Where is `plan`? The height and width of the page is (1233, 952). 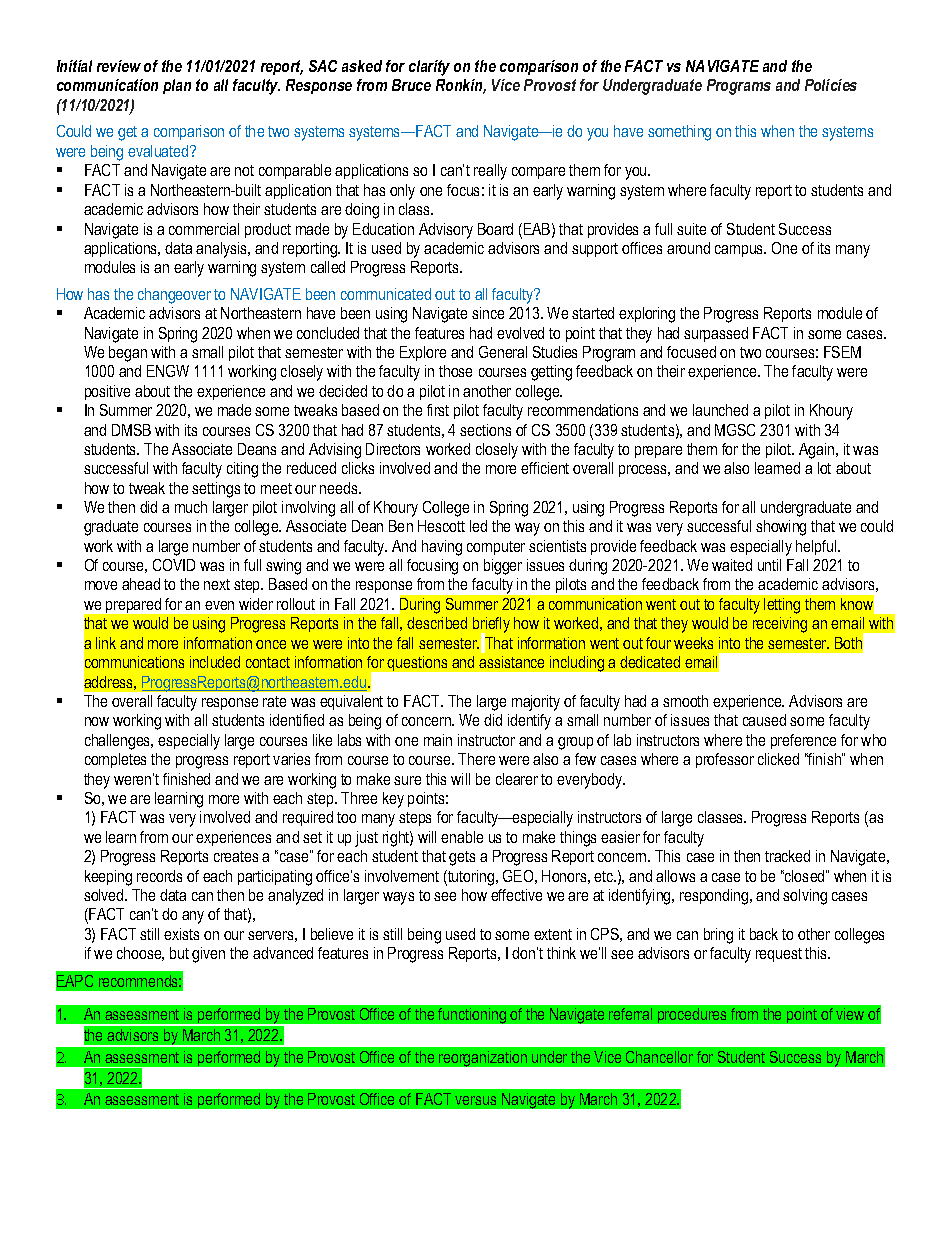 plan is located at coordinates (177, 86).
